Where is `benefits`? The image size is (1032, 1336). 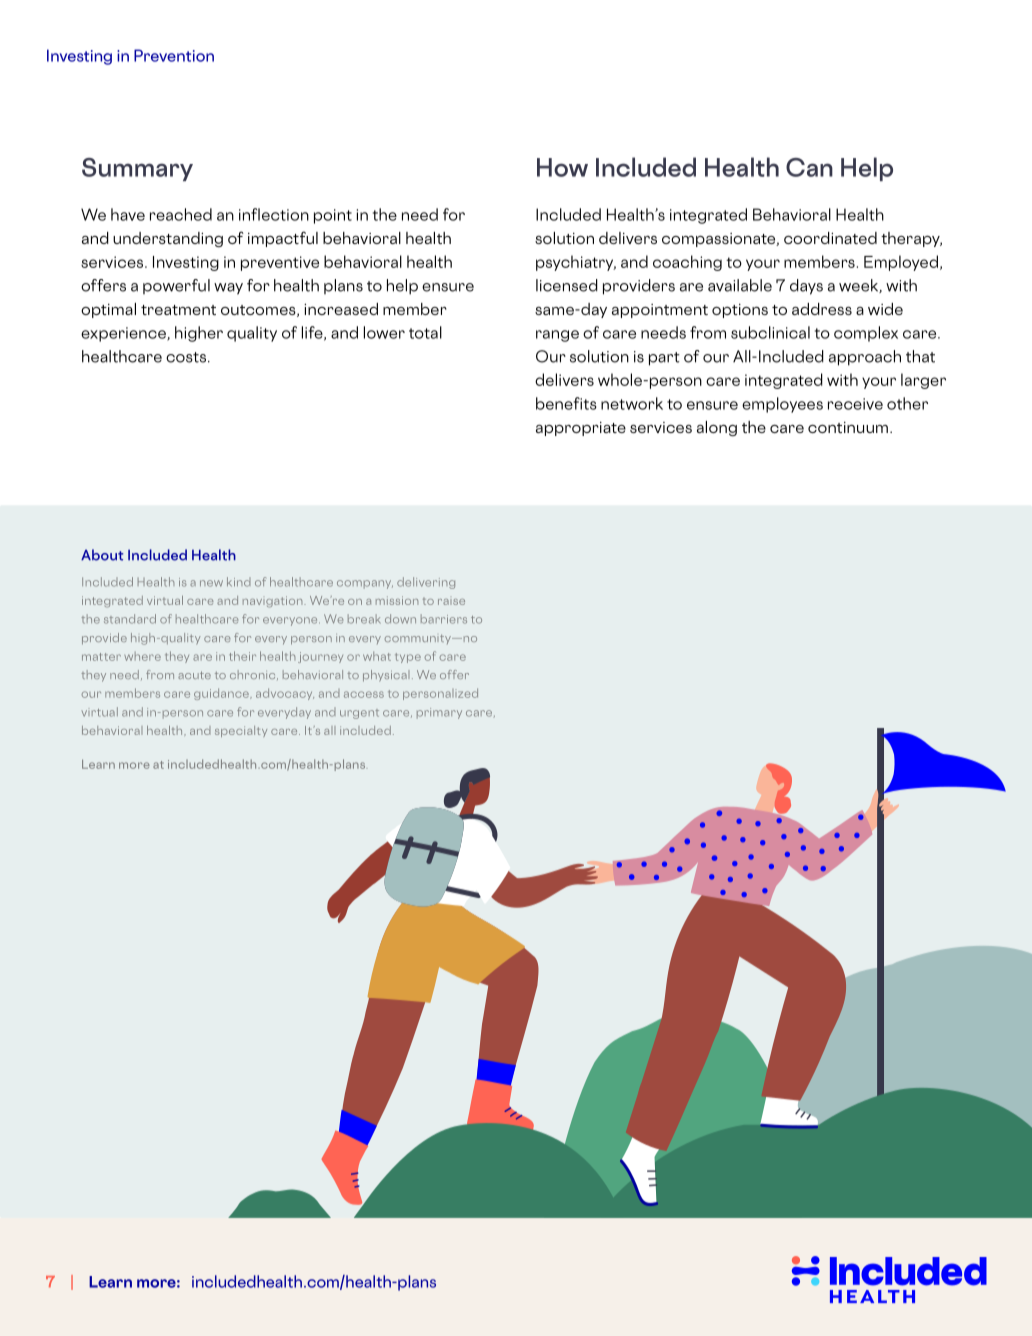 benefits is located at coordinates (566, 403).
